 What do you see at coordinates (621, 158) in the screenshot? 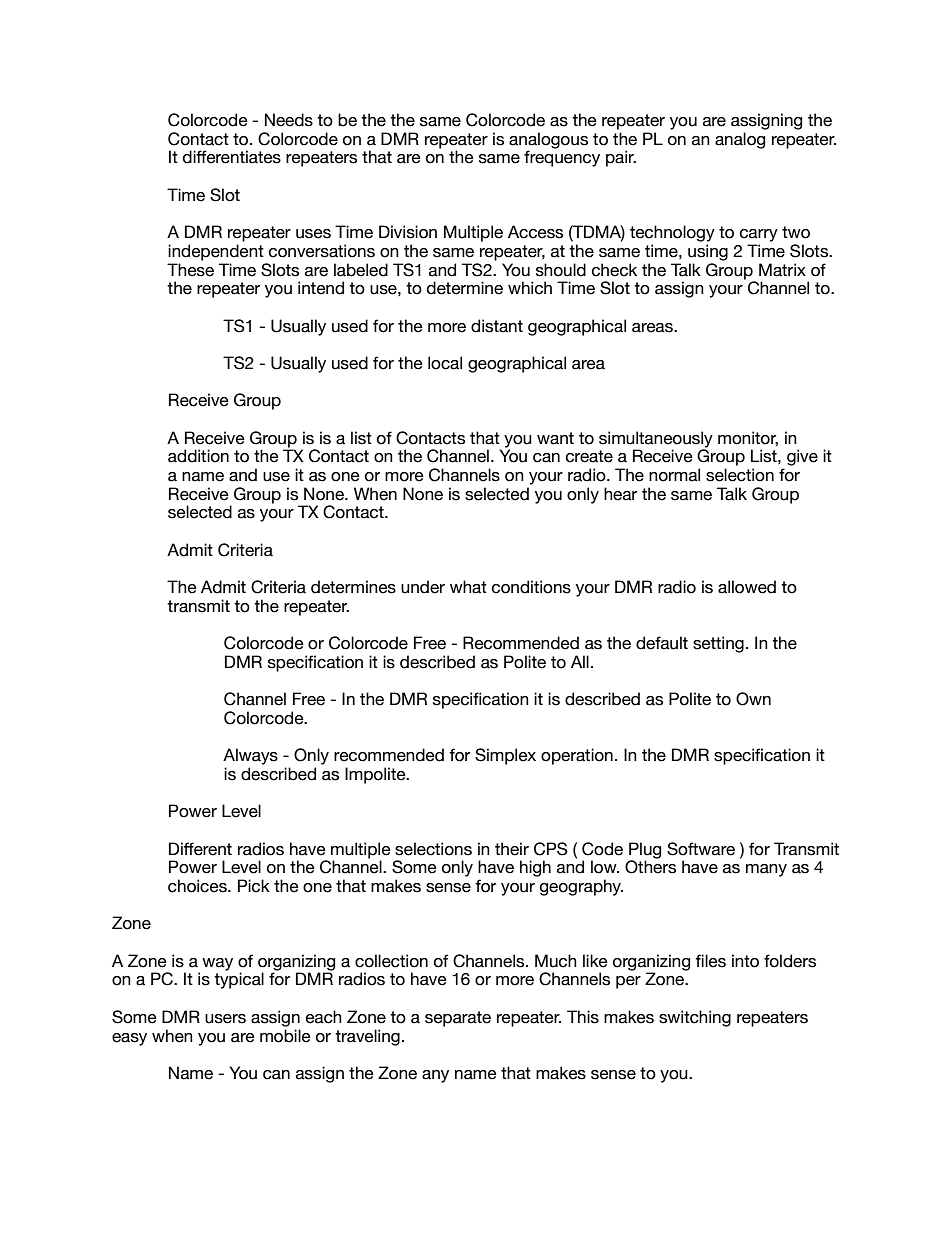
I see `pair` at bounding box center [621, 158].
